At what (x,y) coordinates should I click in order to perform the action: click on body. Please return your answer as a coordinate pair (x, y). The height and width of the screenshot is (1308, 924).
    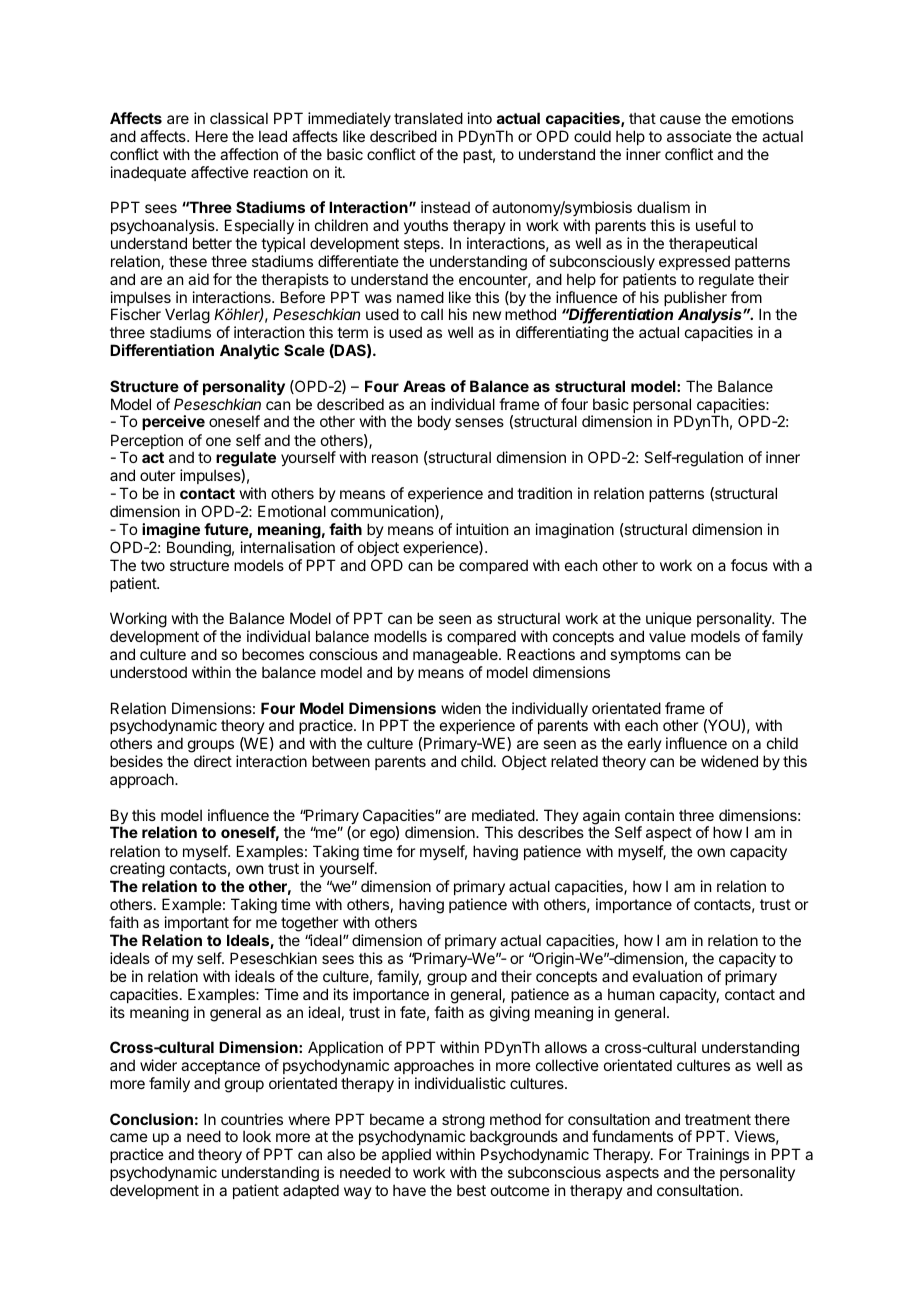
    Looking at the image, I should click on (434, 422).
